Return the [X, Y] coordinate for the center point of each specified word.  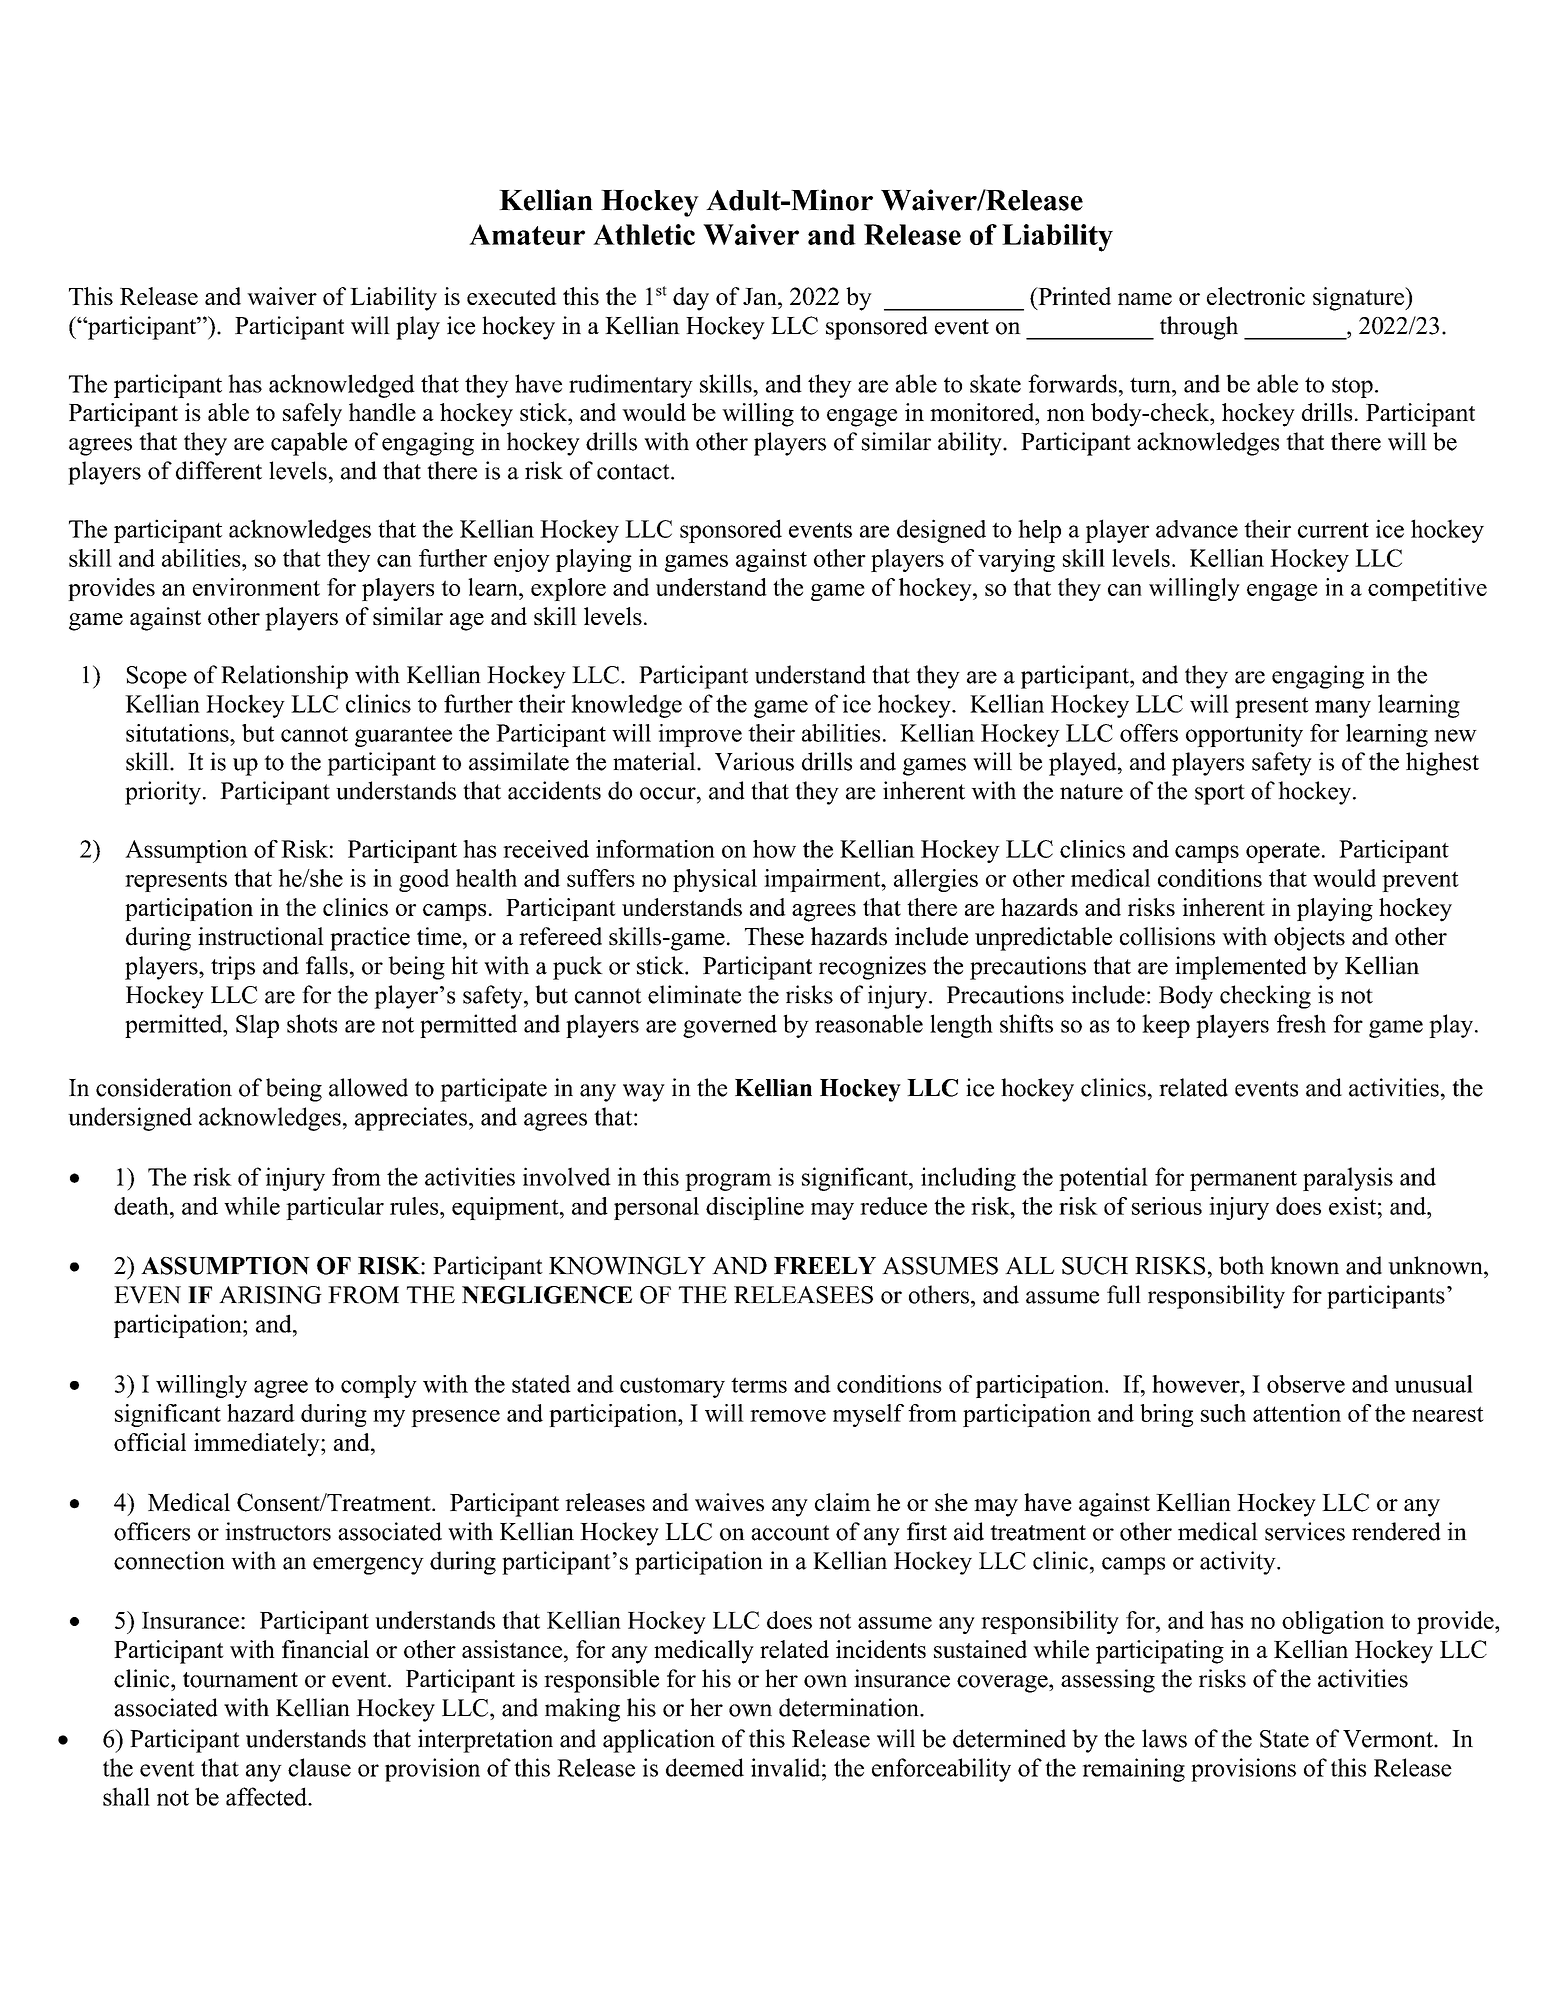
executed [512, 296]
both [1241, 1265]
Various [754, 761]
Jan [761, 296]
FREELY [825, 1265]
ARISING [270, 1295]
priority [164, 793]
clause [319, 1767]
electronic [1256, 296]
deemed [705, 1767]
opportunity [1244, 735]
